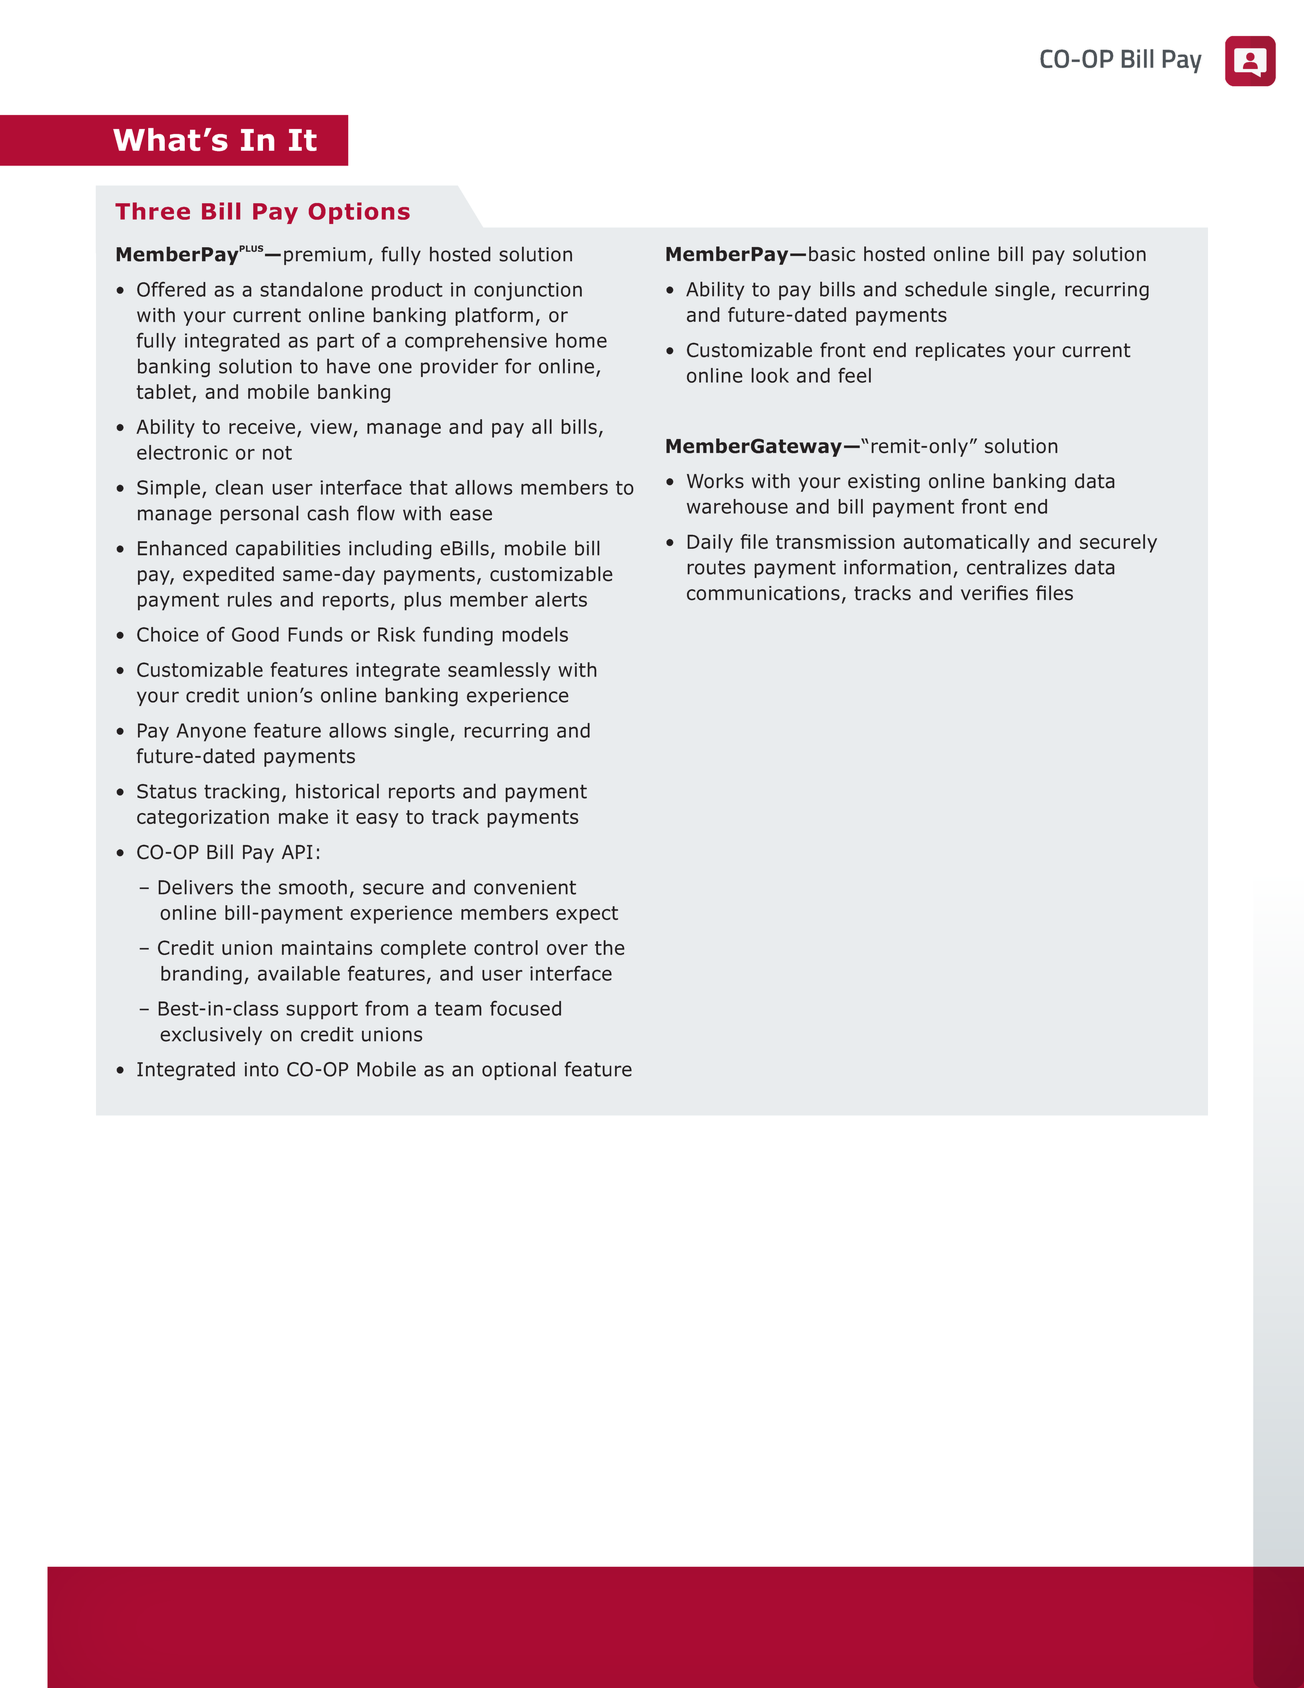  I want to click on verifies, so click(994, 593).
